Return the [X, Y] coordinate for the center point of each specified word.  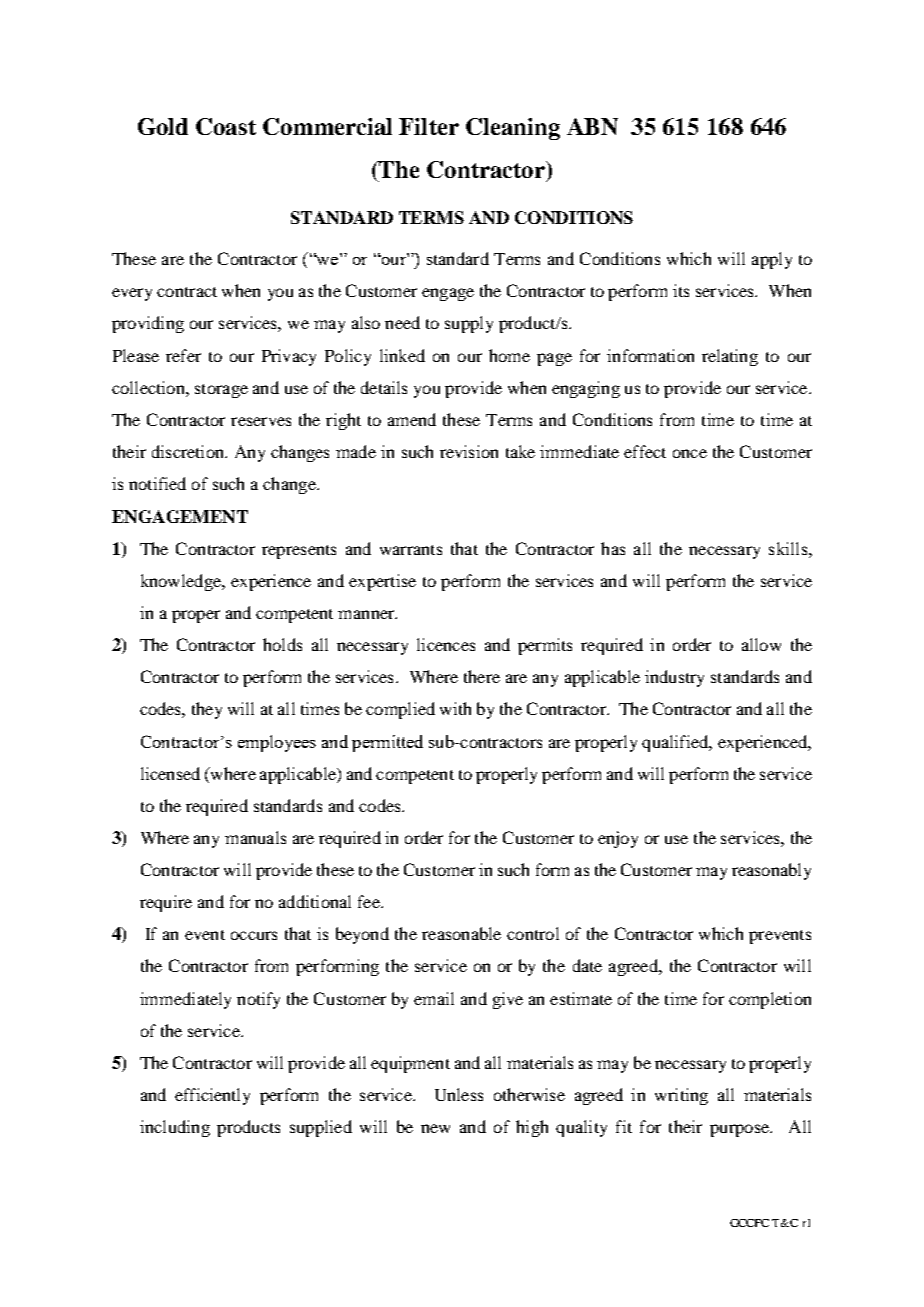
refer [183, 355]
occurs [254, 935]
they [207, 710]
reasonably [771, 871]
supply [469, 324]
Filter [429, 126]
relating [730, 357]
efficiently [212, 1096]
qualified [676, 743]
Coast [226, 126]
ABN [592, 126]
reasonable [461, 933]
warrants [411, 550]
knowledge [182, 582]
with [455, 708]
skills [789, 548]
